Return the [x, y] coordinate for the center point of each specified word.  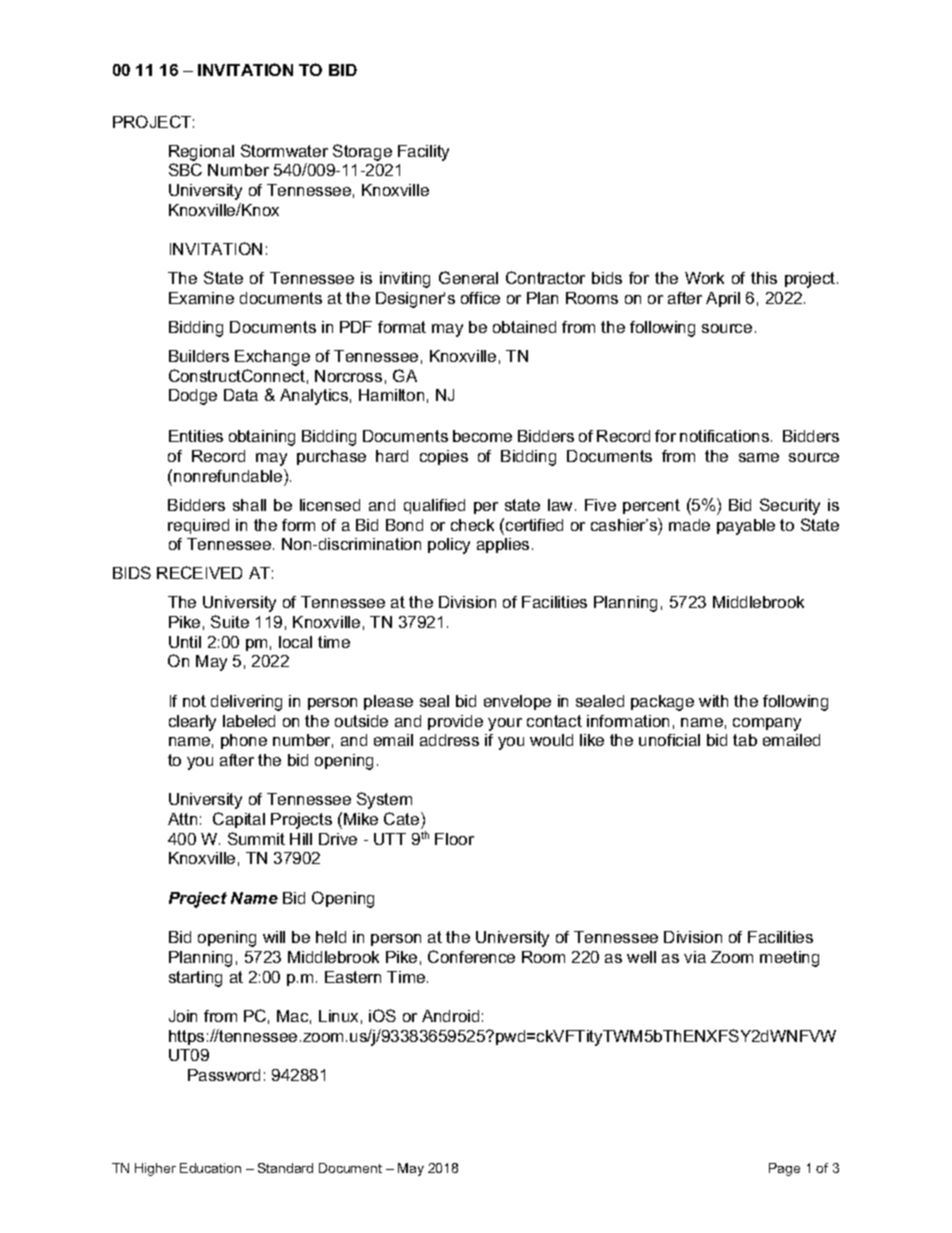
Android [450, 1016]
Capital [239, 820]
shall [249, 505]
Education [210, 1168]
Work [704, 278]
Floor [454, 839]
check [472, 525]
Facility [423, 153]
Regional [201, 153]
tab [745, 740]
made [689, 525]
